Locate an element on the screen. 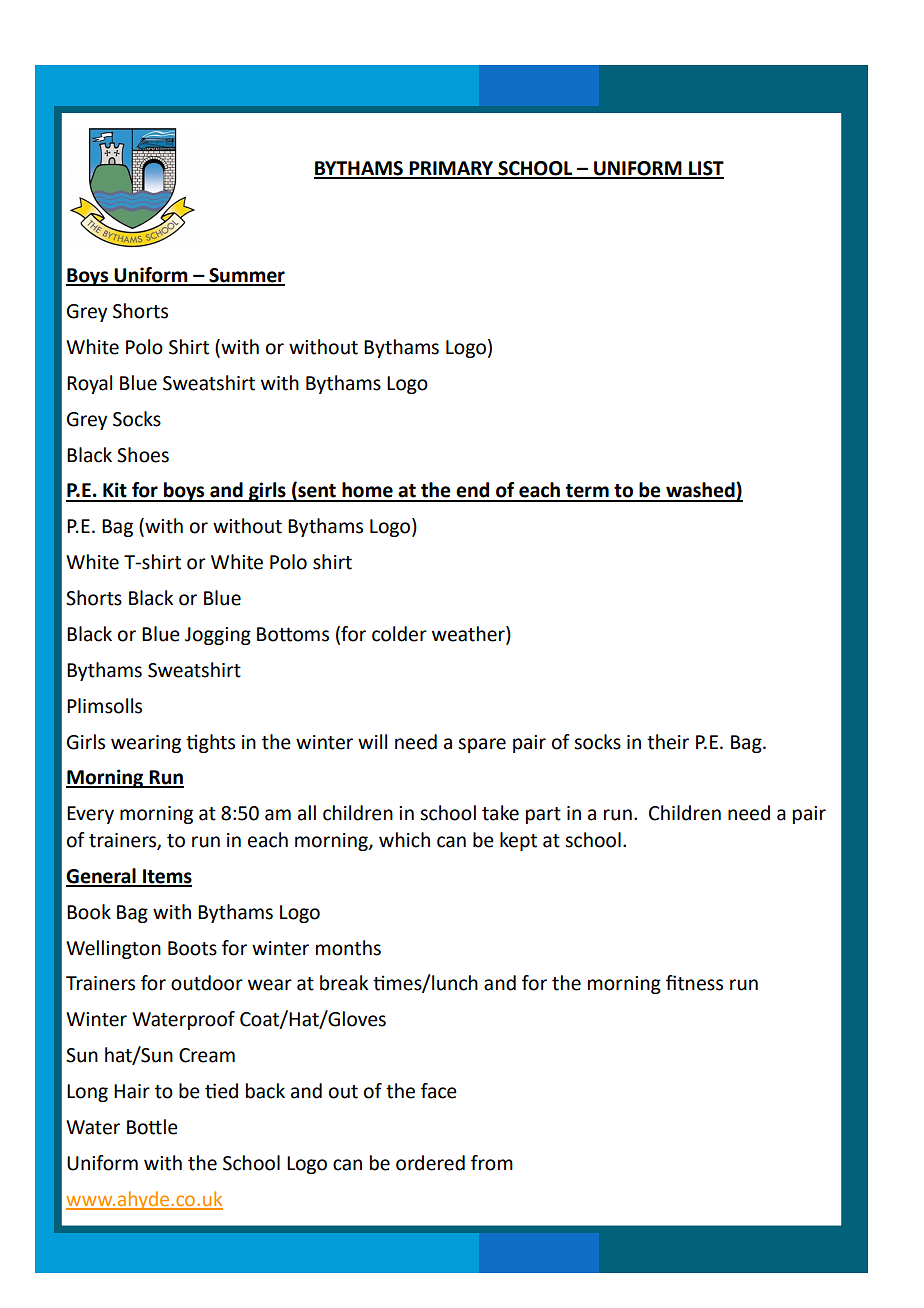 The image size is (924, 1308). will is located at coordinates (372, 741).
